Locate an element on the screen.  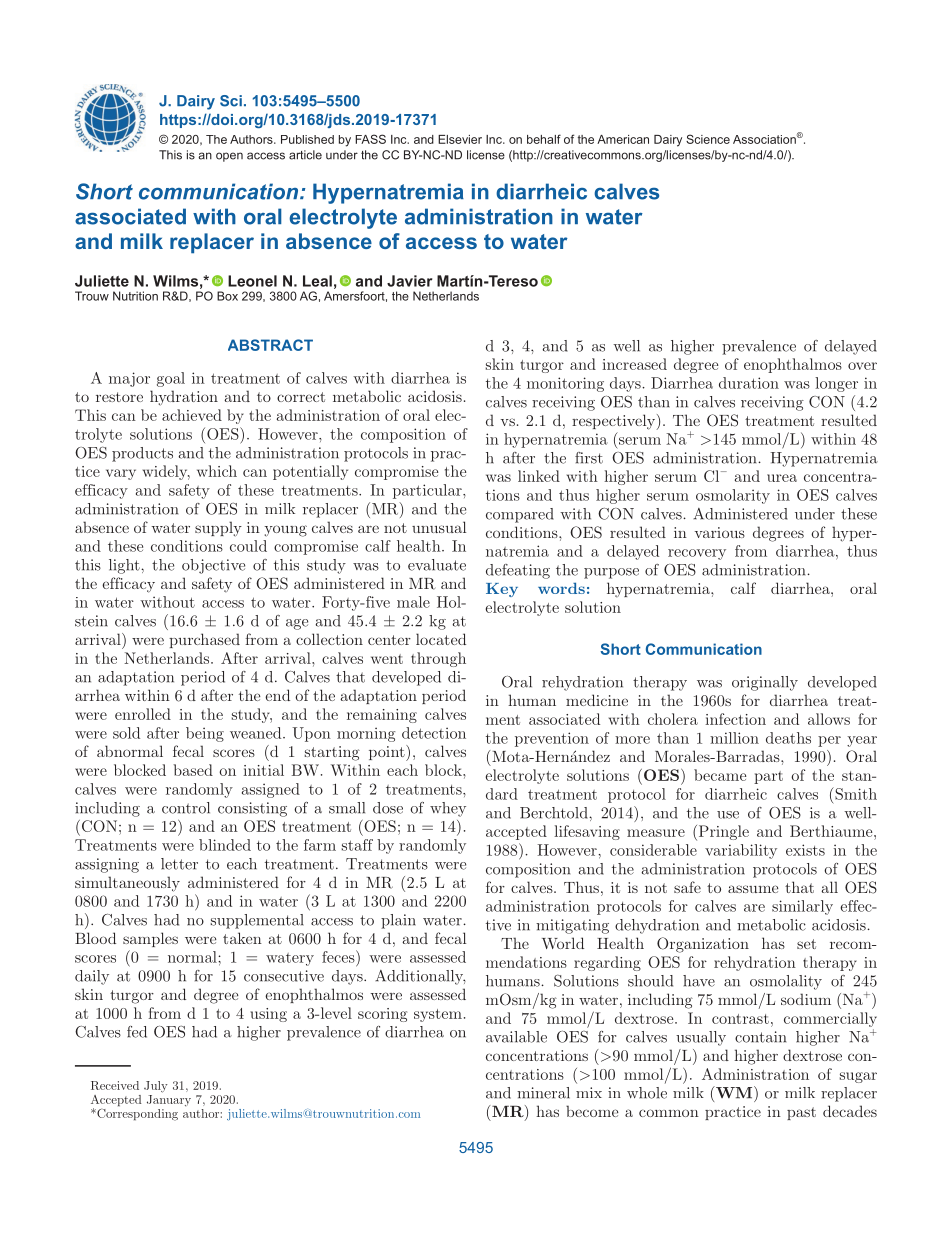
goal is located at coordinates (171, 379).
